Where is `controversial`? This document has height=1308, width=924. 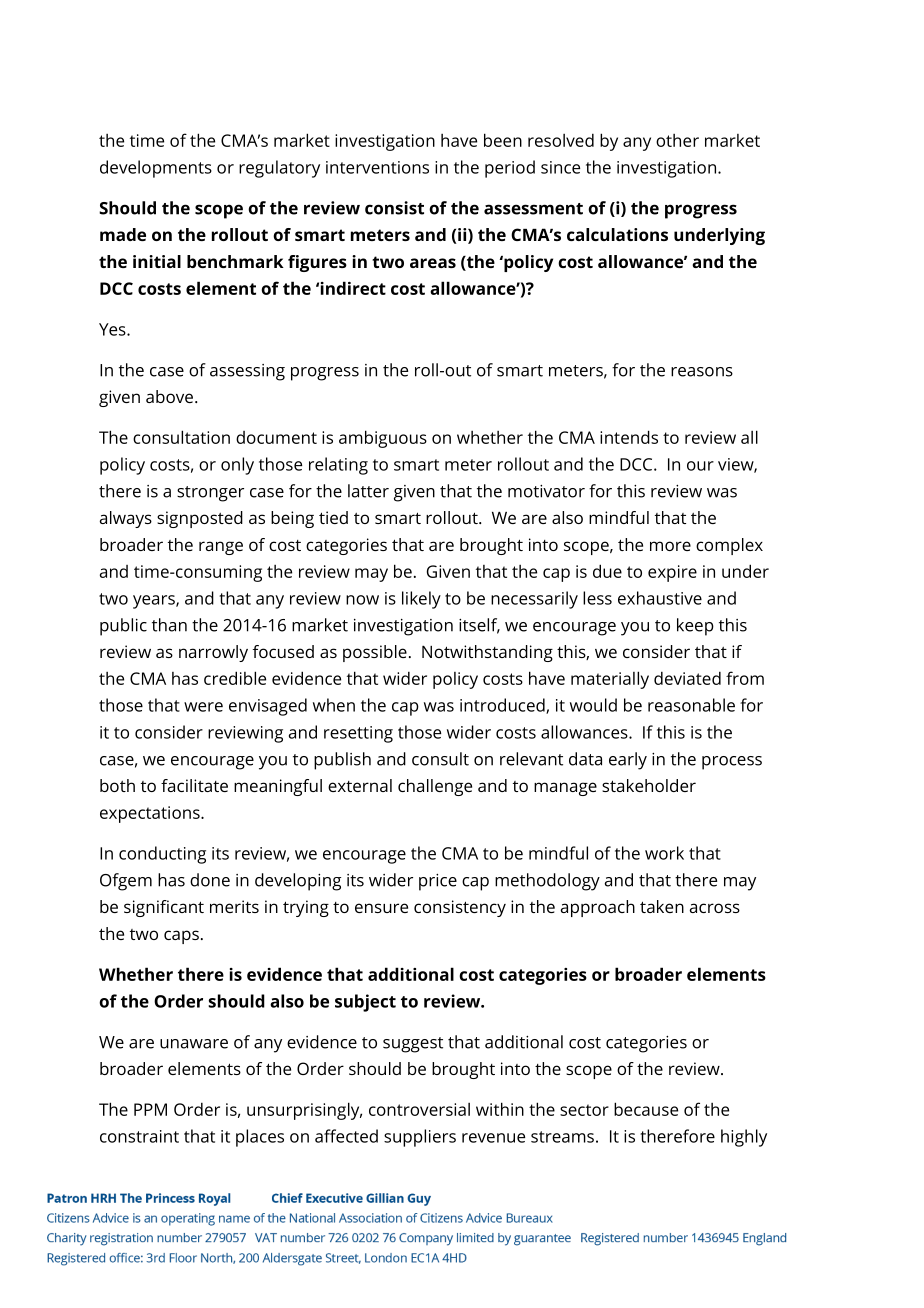
controversial is located at coordinates (419, 1109).
